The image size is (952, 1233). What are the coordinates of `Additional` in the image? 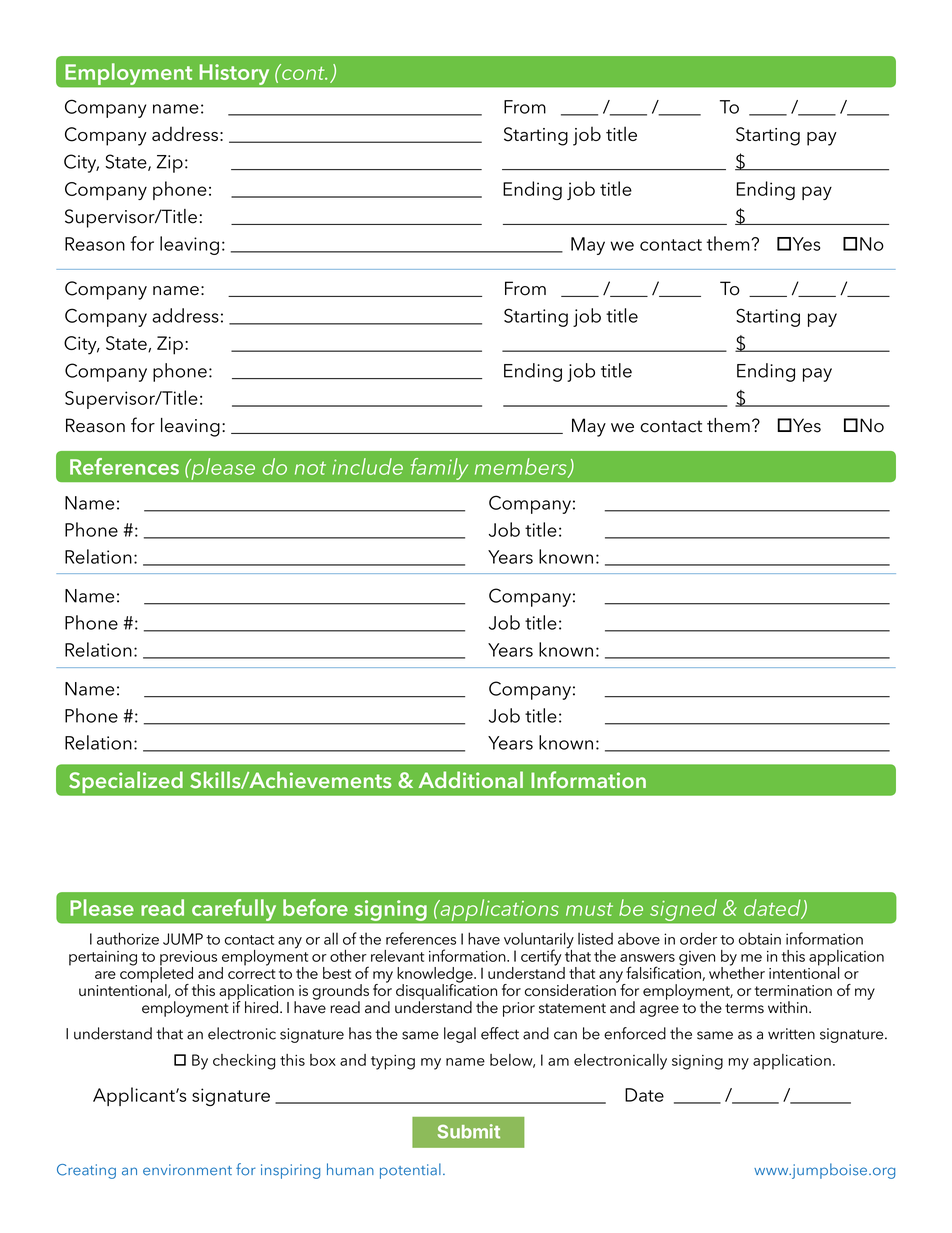 It's located at (471, 779).
